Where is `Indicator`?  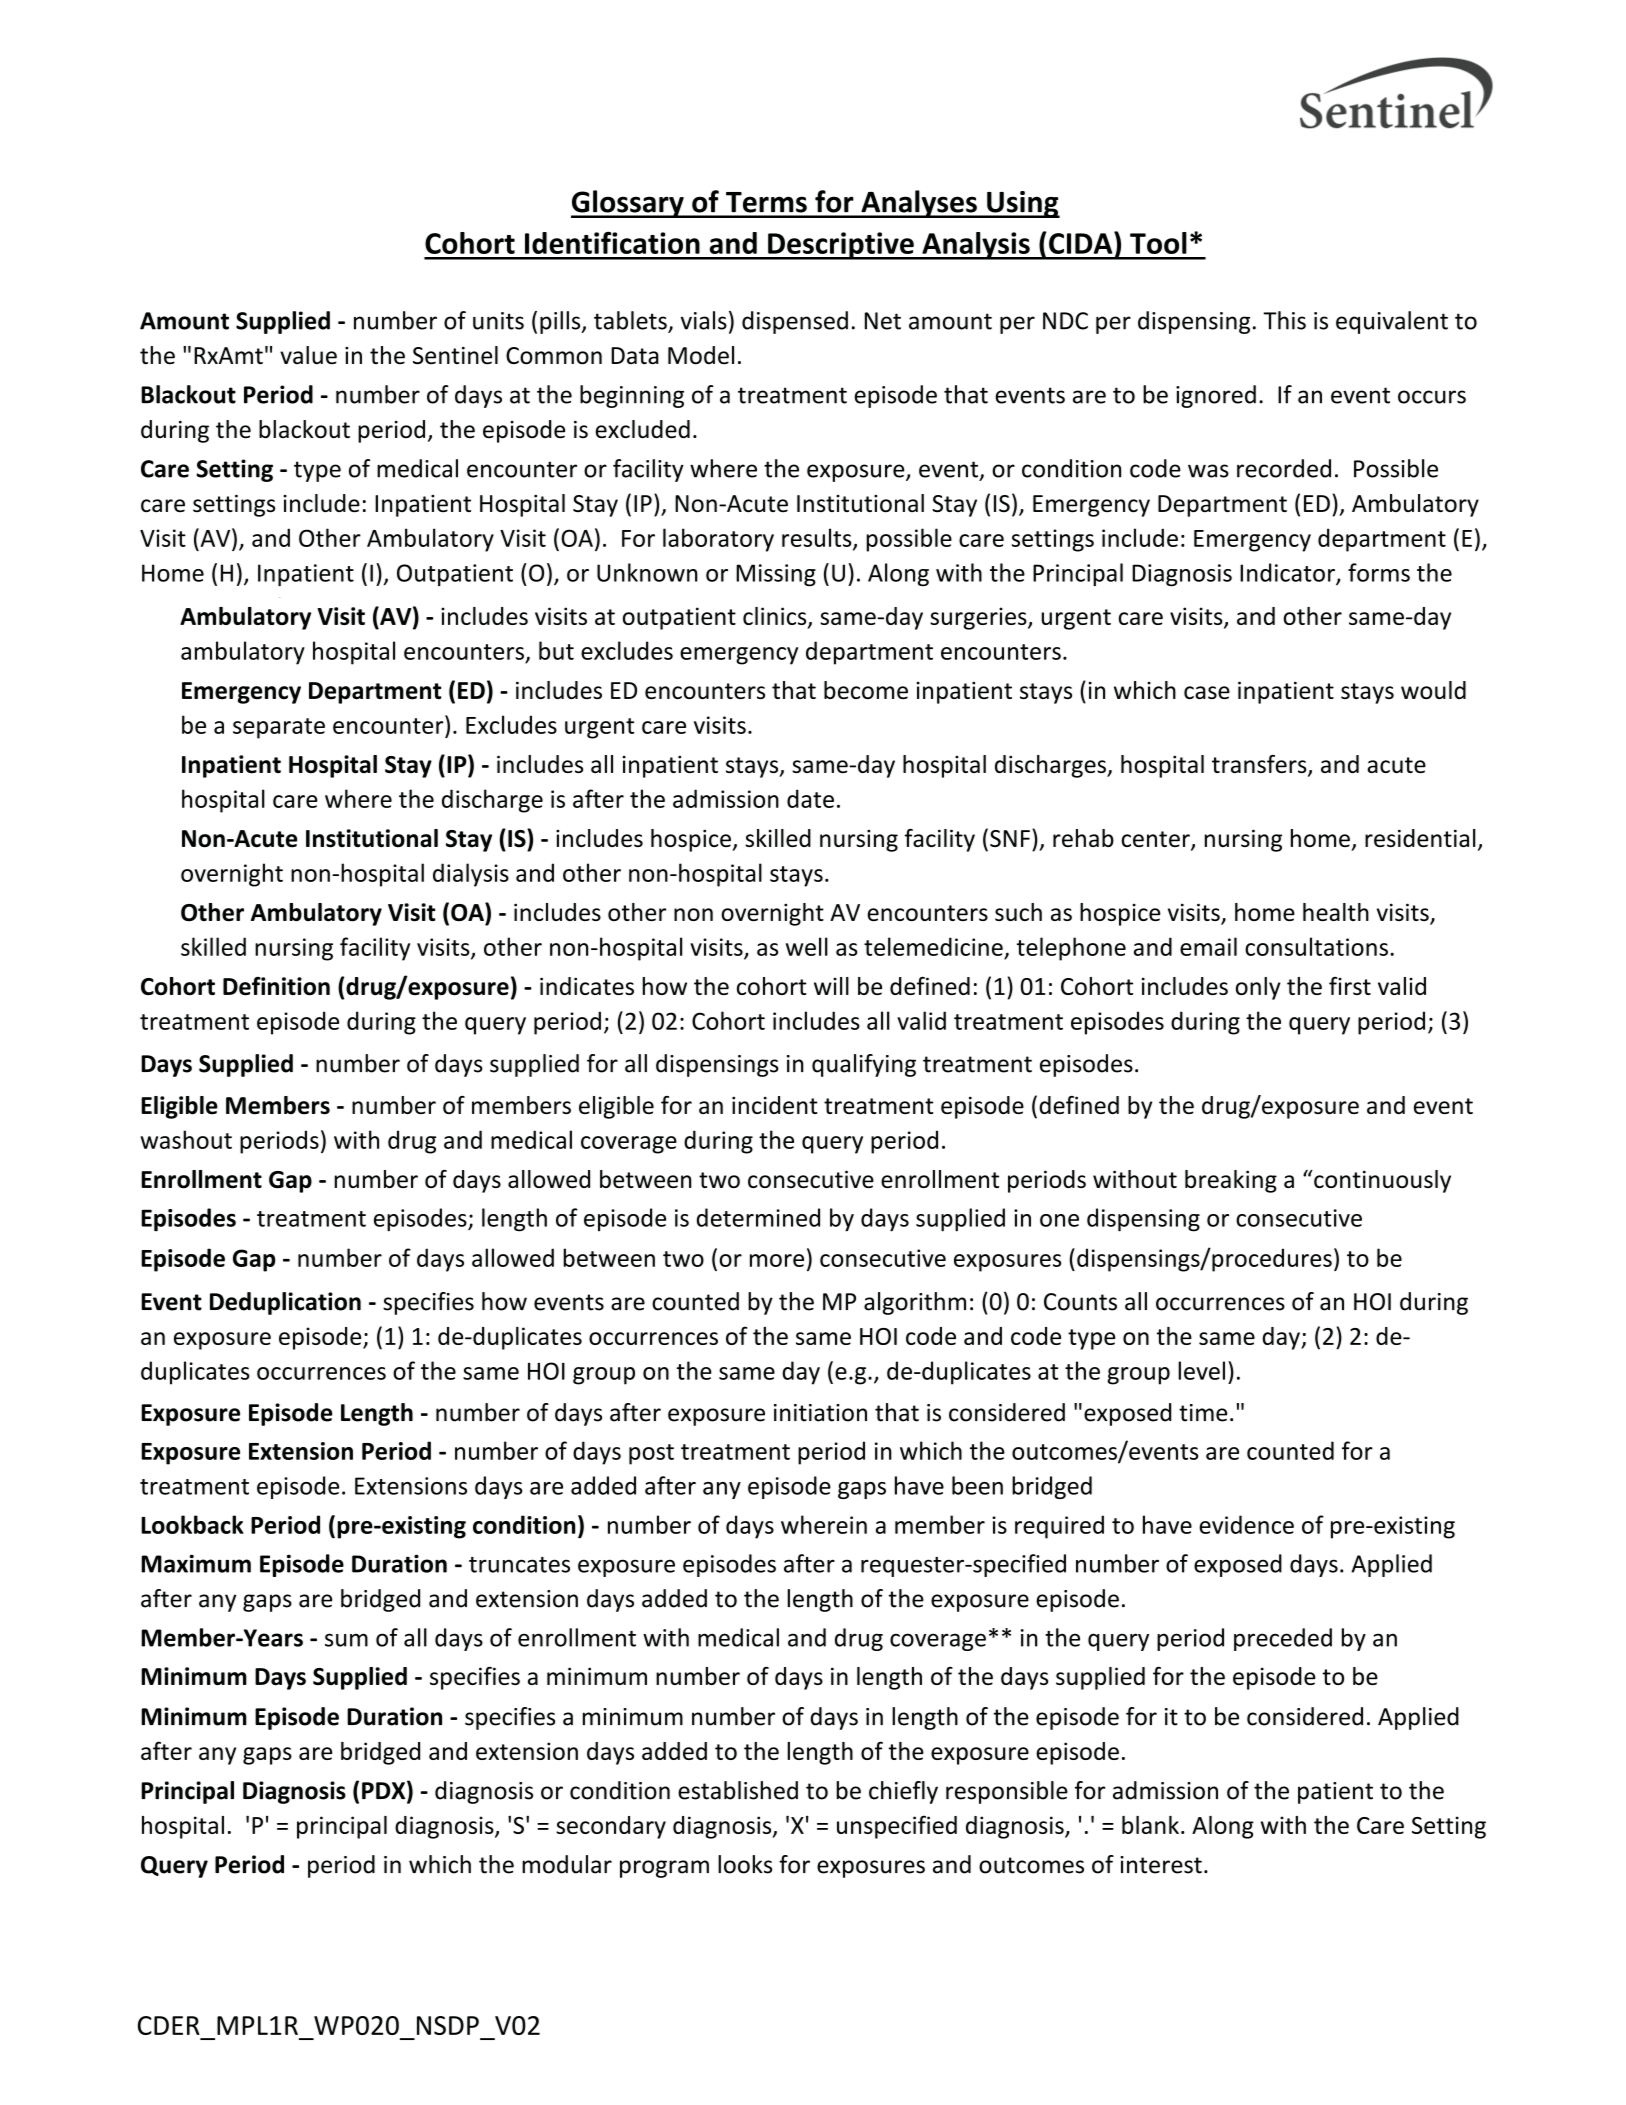 Indicator is located at coordinates (1288, 573).
